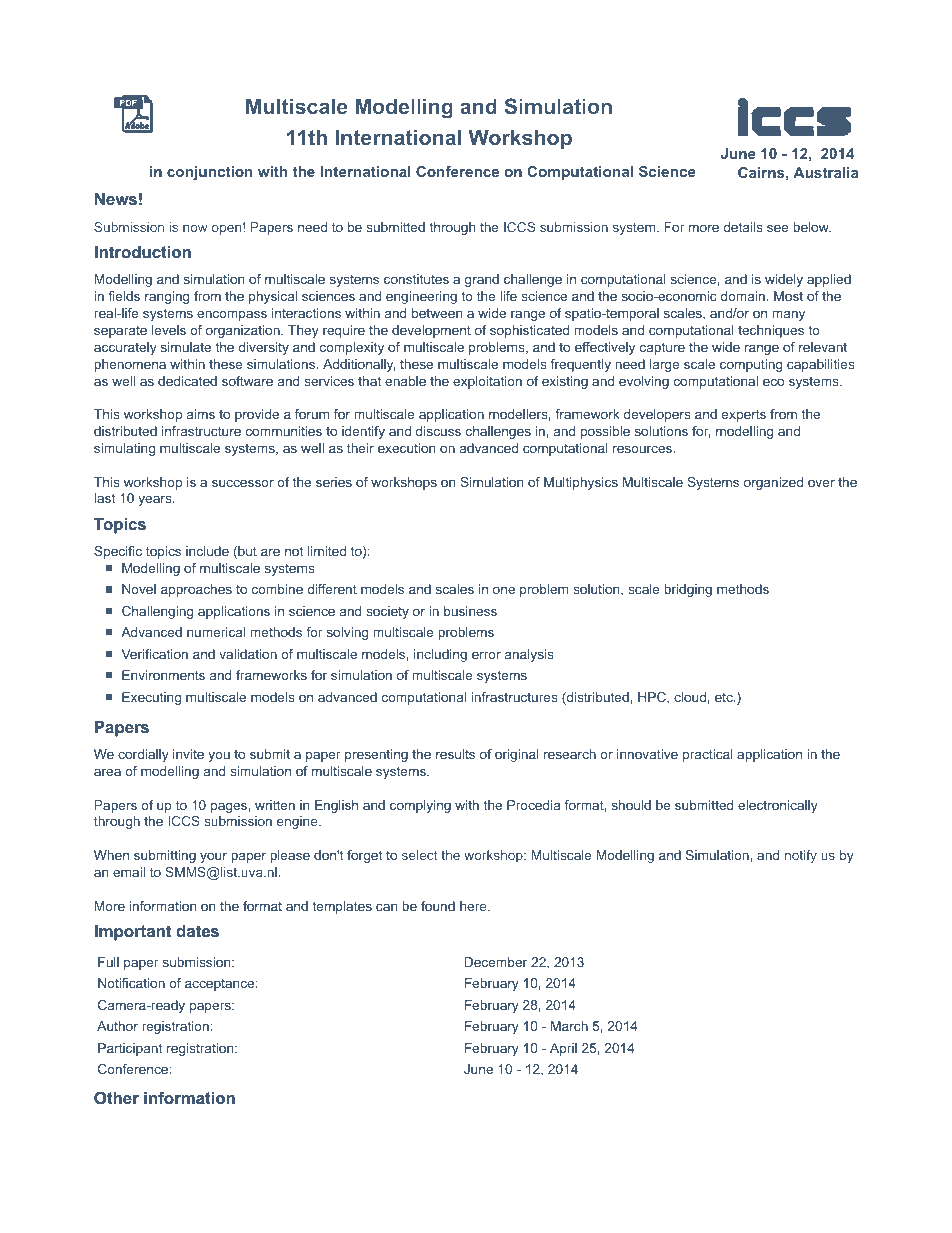 Image resolution: width=952 pixels, height=1233 pixels. I want to click on discuss, so click(438, 431).
